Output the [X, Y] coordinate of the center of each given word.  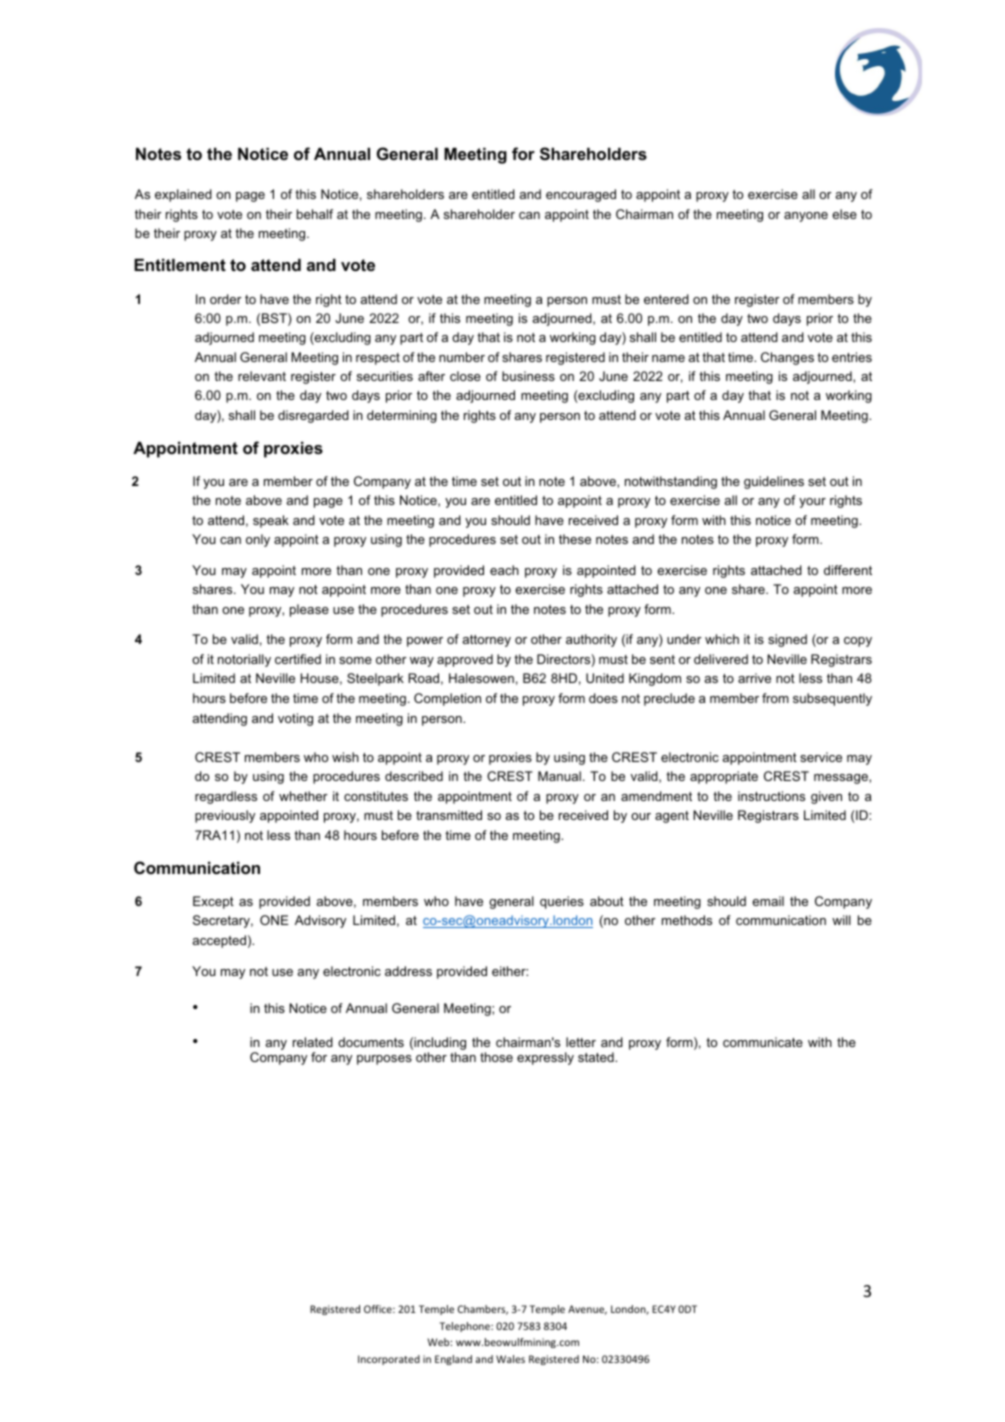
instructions [771, 796]
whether [303, 796]
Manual [559, 776]
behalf [315, 214]
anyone [806, 217]
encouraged [581, 195]
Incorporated [389, 1360]
